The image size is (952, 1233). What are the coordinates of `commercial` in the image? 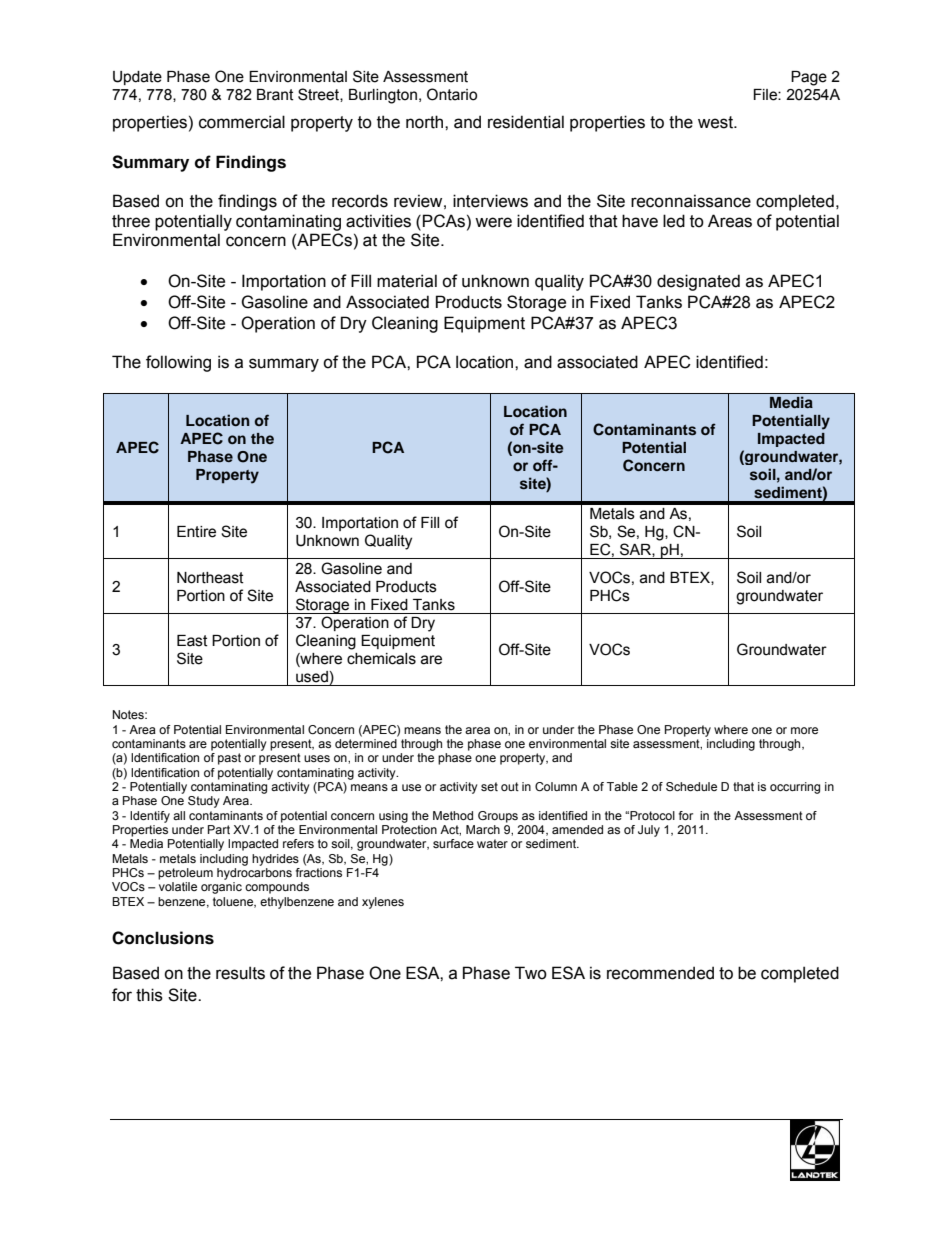 It's located at (242, 122).
